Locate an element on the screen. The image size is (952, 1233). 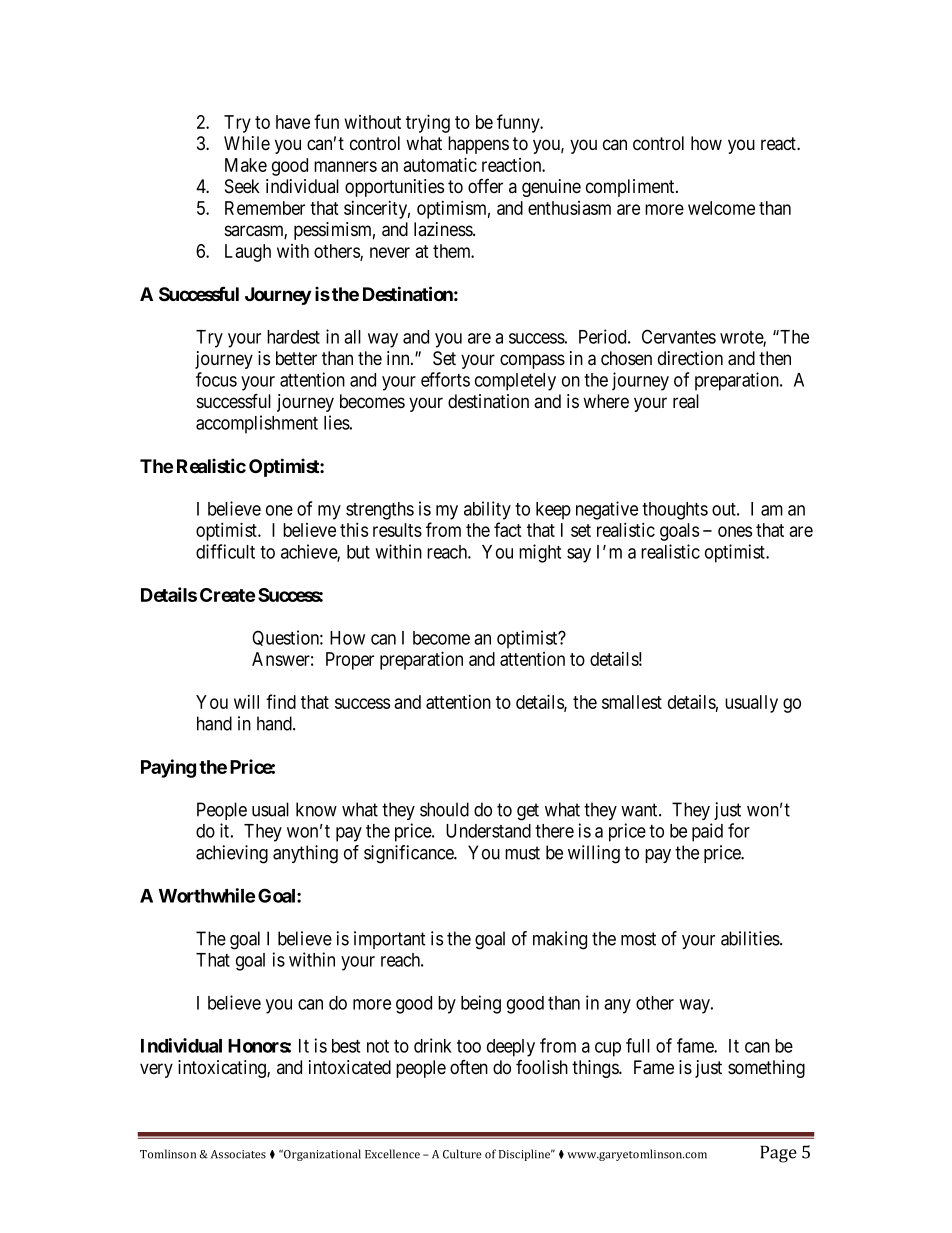
efforts is located at coordinates (445, 379).
